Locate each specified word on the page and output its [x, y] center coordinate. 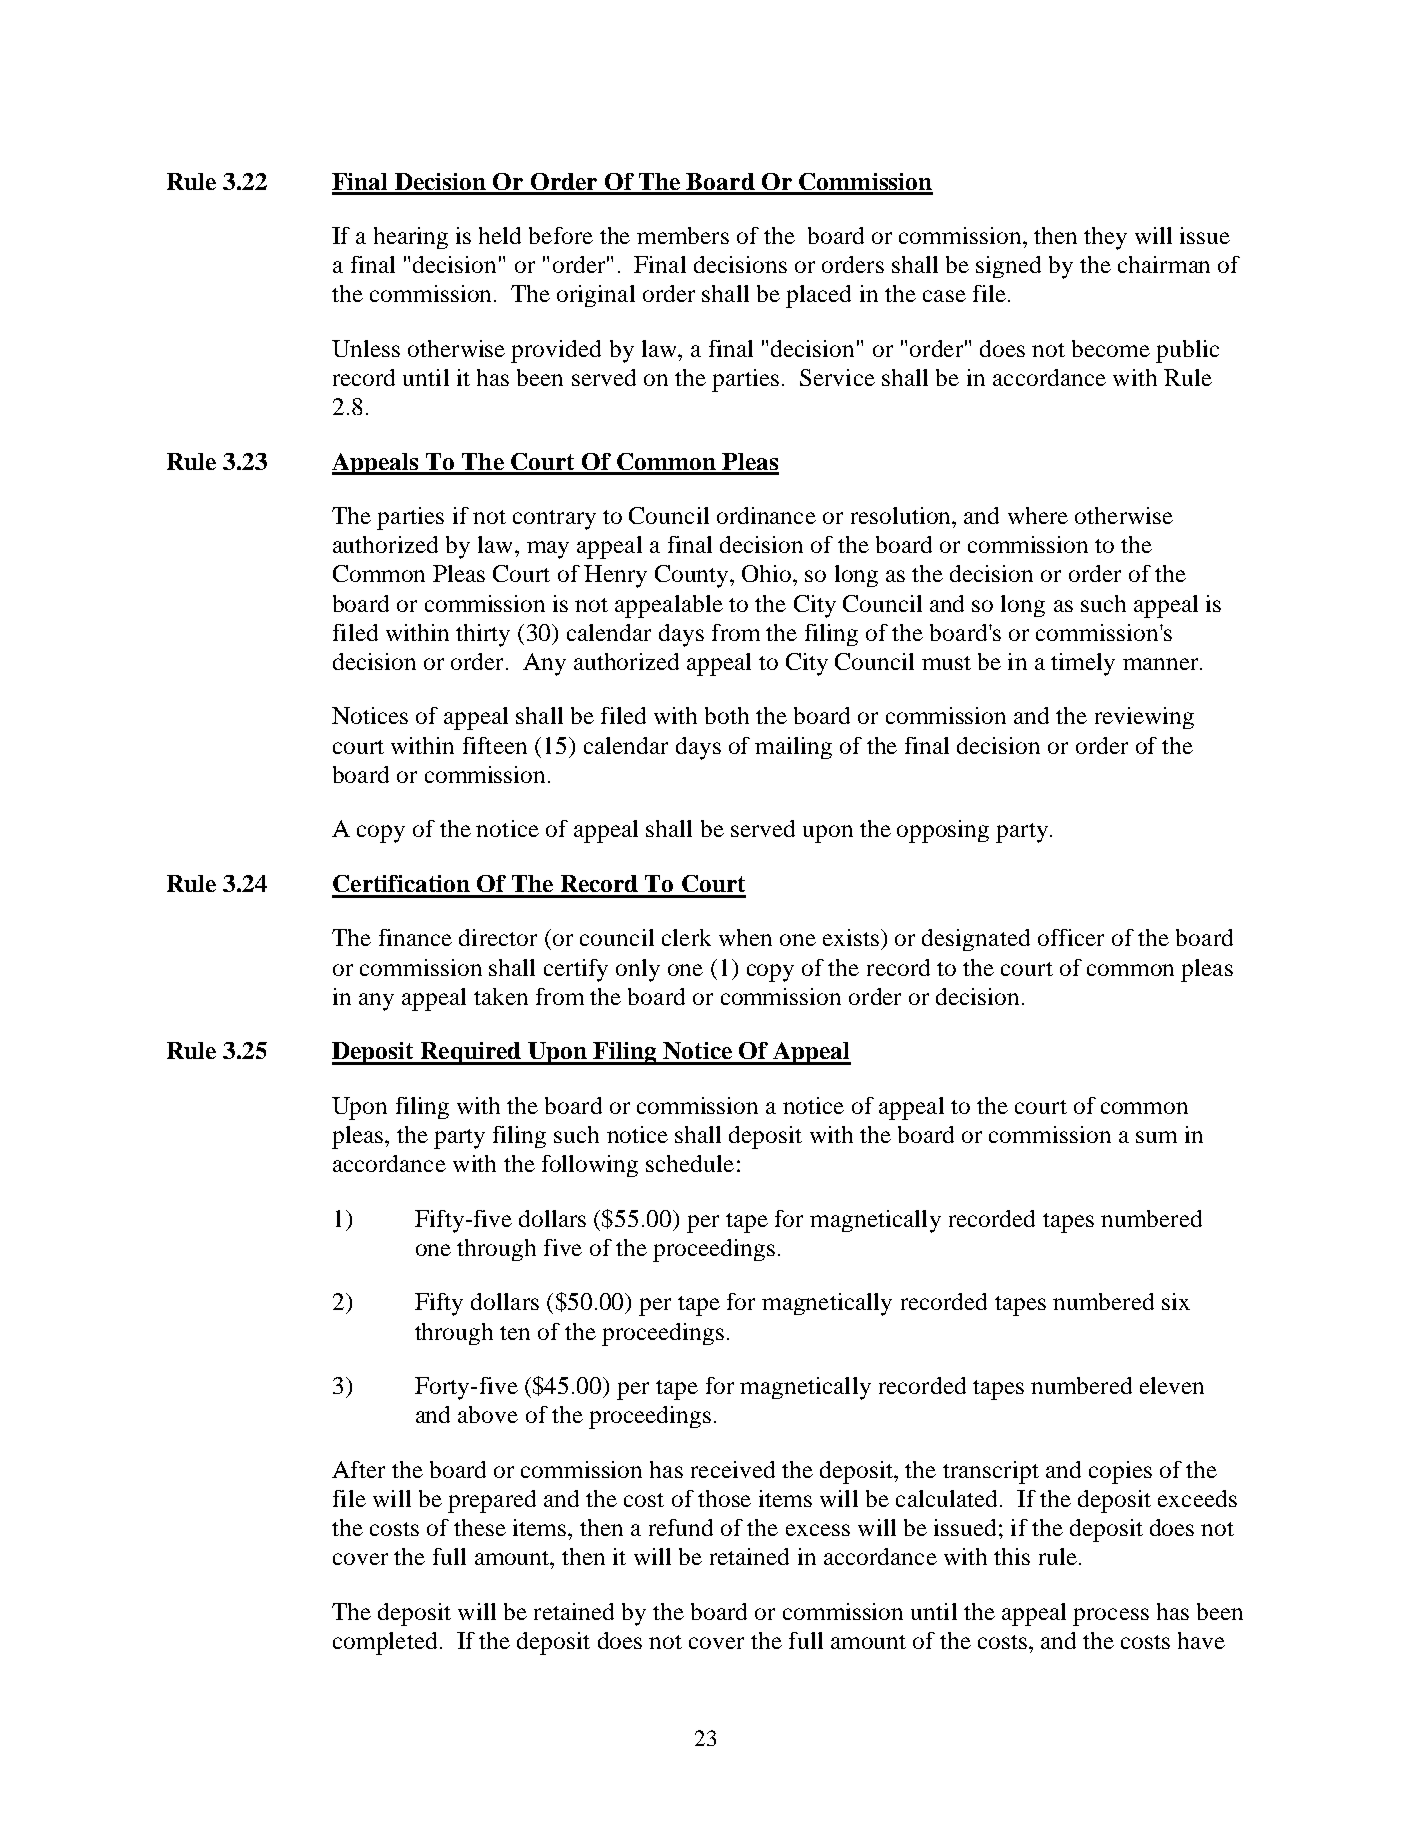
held [500, 235]
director [498, 937]
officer [1071, 937]
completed [385, 1643]
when [745, 937]
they [1105, 238]
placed [818, 296]
